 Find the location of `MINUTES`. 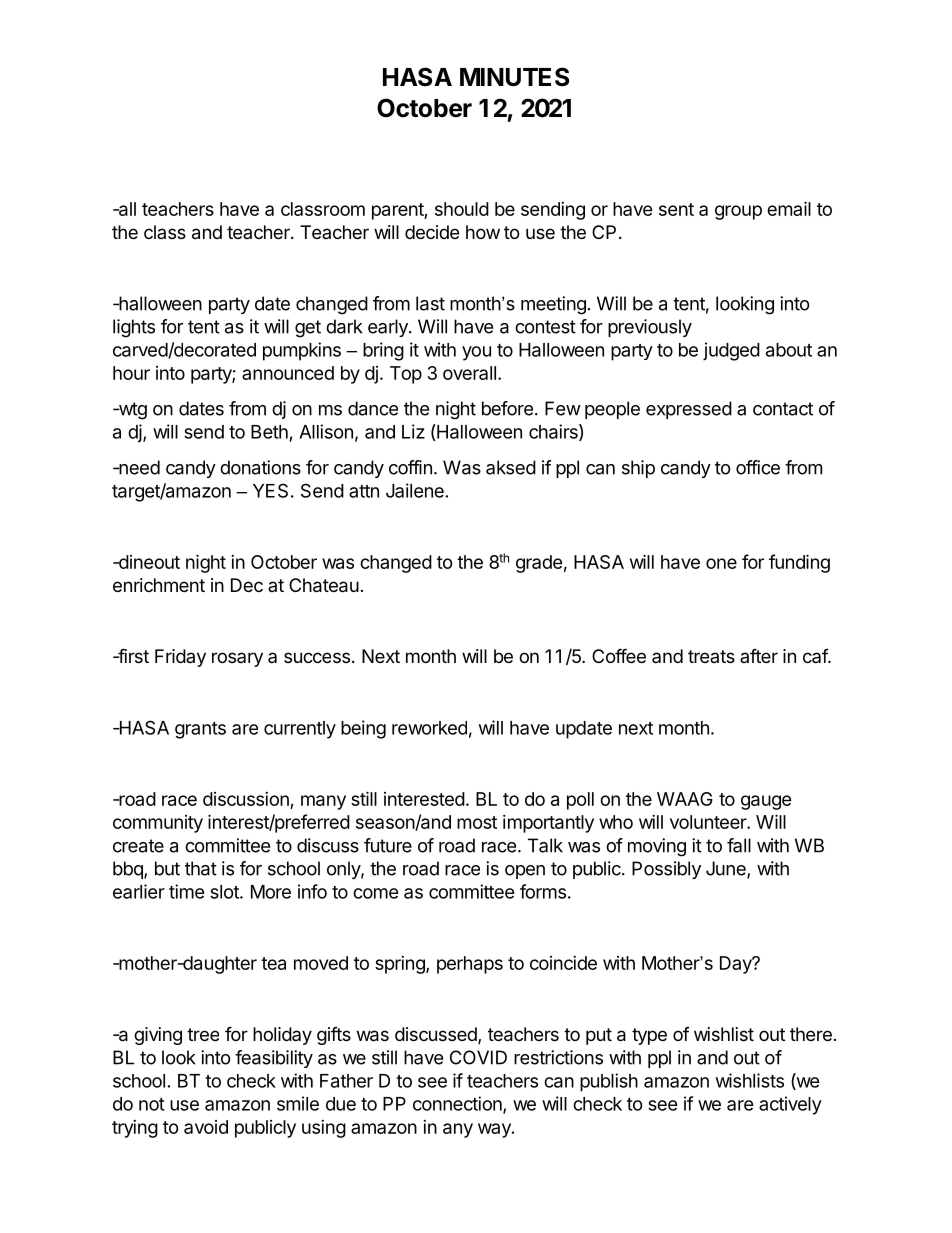

MINUTES is located at coordinates (514, 77).
